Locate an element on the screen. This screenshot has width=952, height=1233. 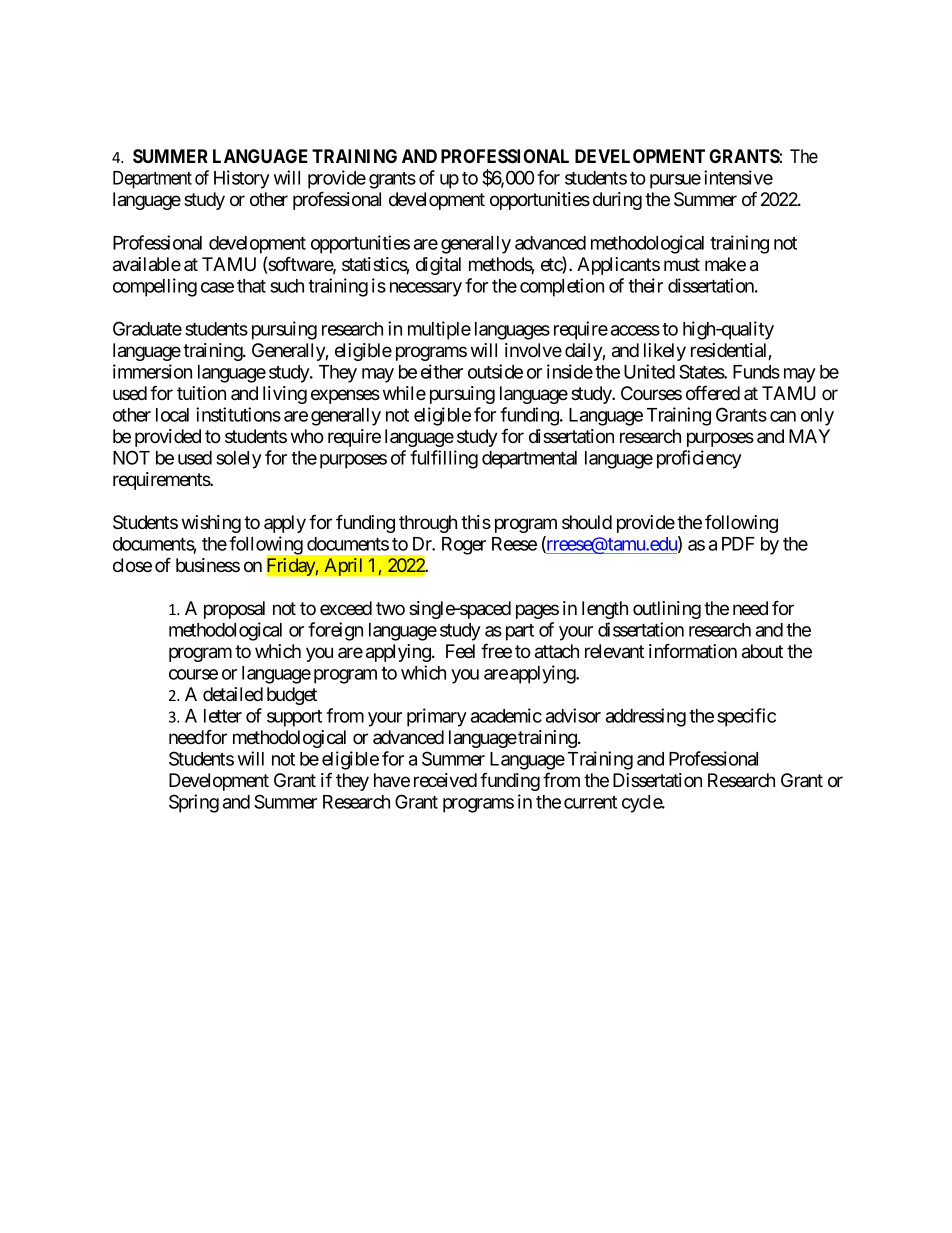
proposal is located at coordinates (234, 610).
